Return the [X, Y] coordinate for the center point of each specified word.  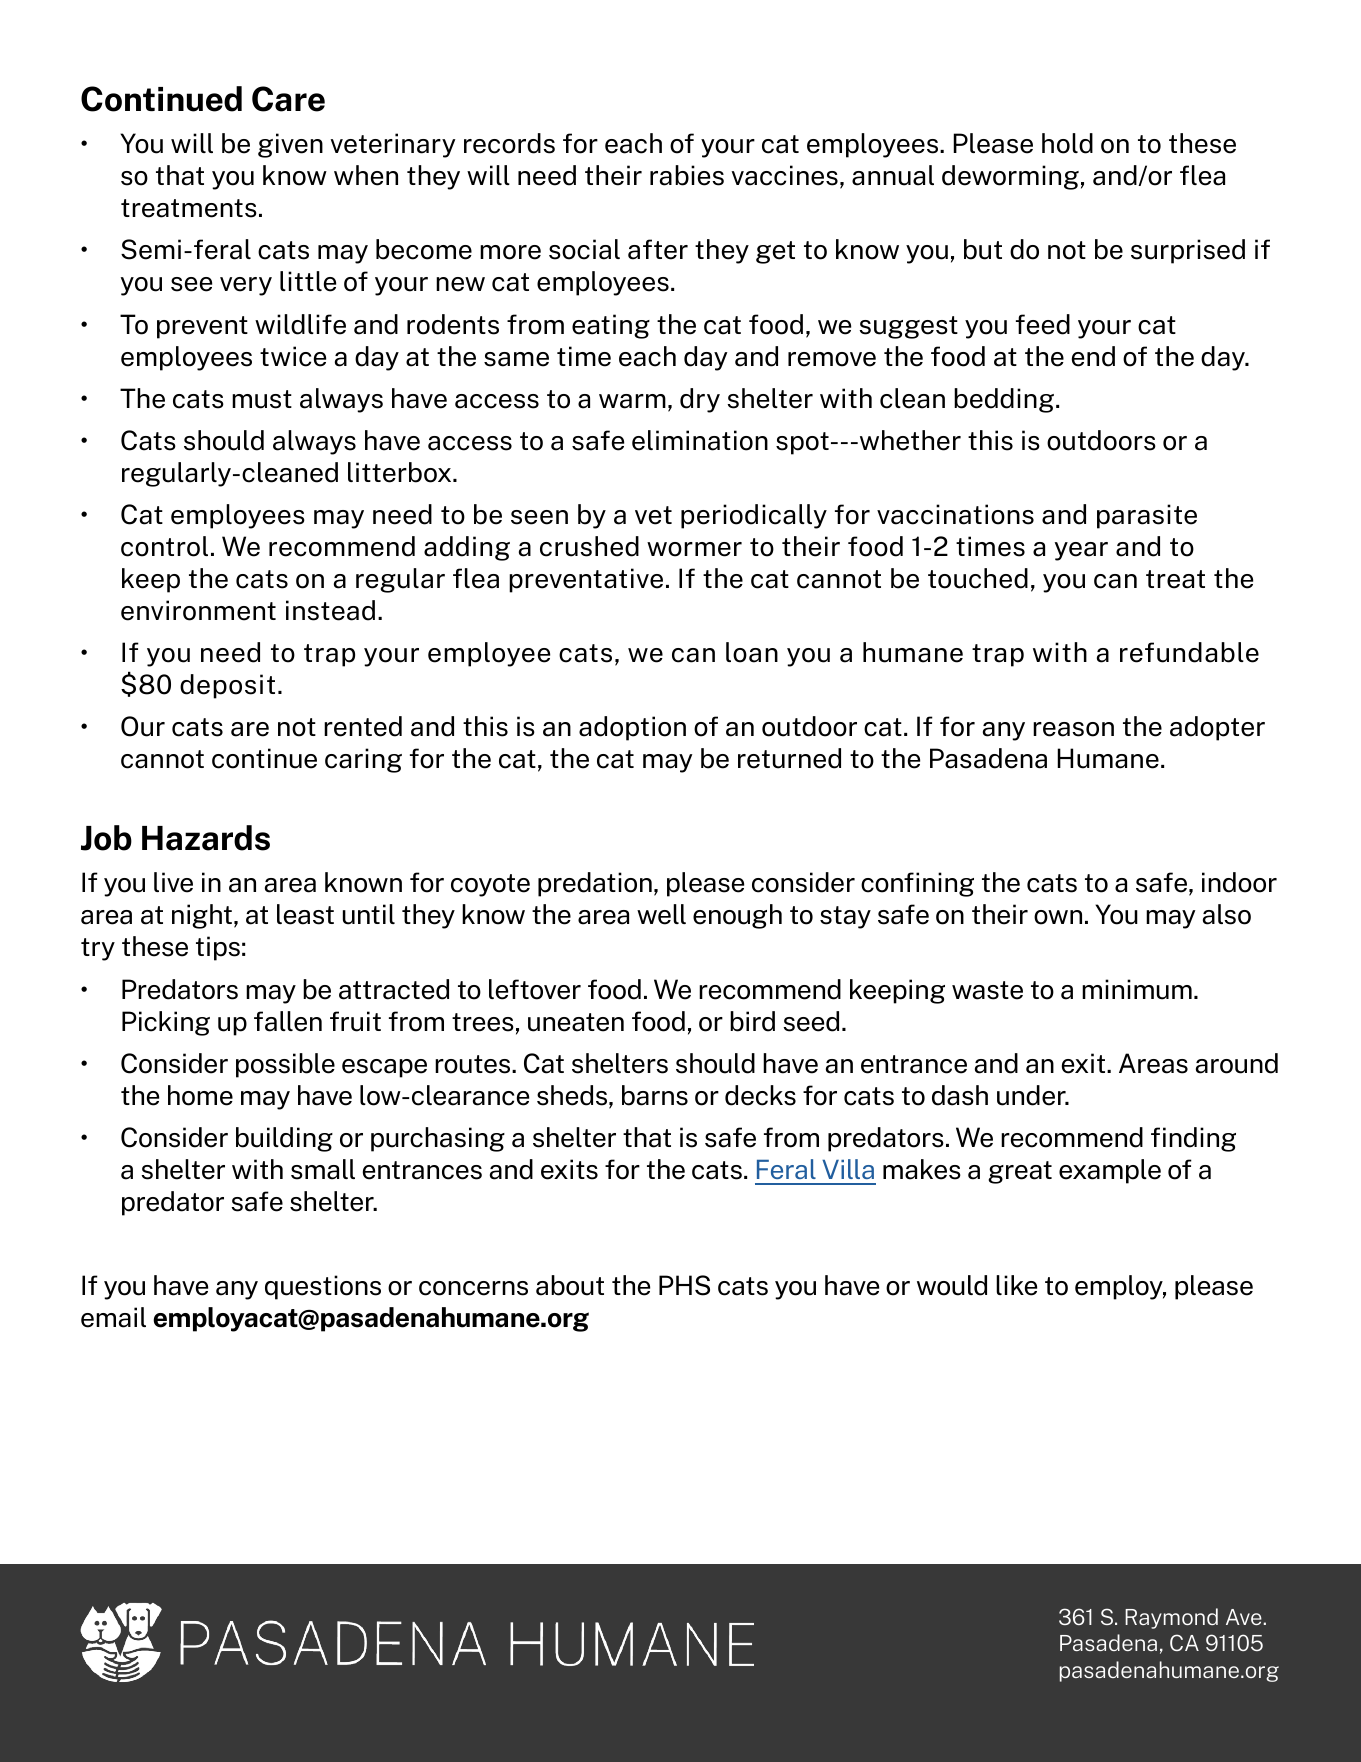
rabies [687, 175]
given [290, 145]
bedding [1004, 400]
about [570, 1285]
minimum [1137, 989]
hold [1067, 143]
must [262, 399]
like [1016, 1285]
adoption [632, 728]
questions [323, 1287]
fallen [288, 1021]
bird [752, 1021]
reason [1073, 729]
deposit [227, 686]
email [113, 1317]
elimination [700, 440]
